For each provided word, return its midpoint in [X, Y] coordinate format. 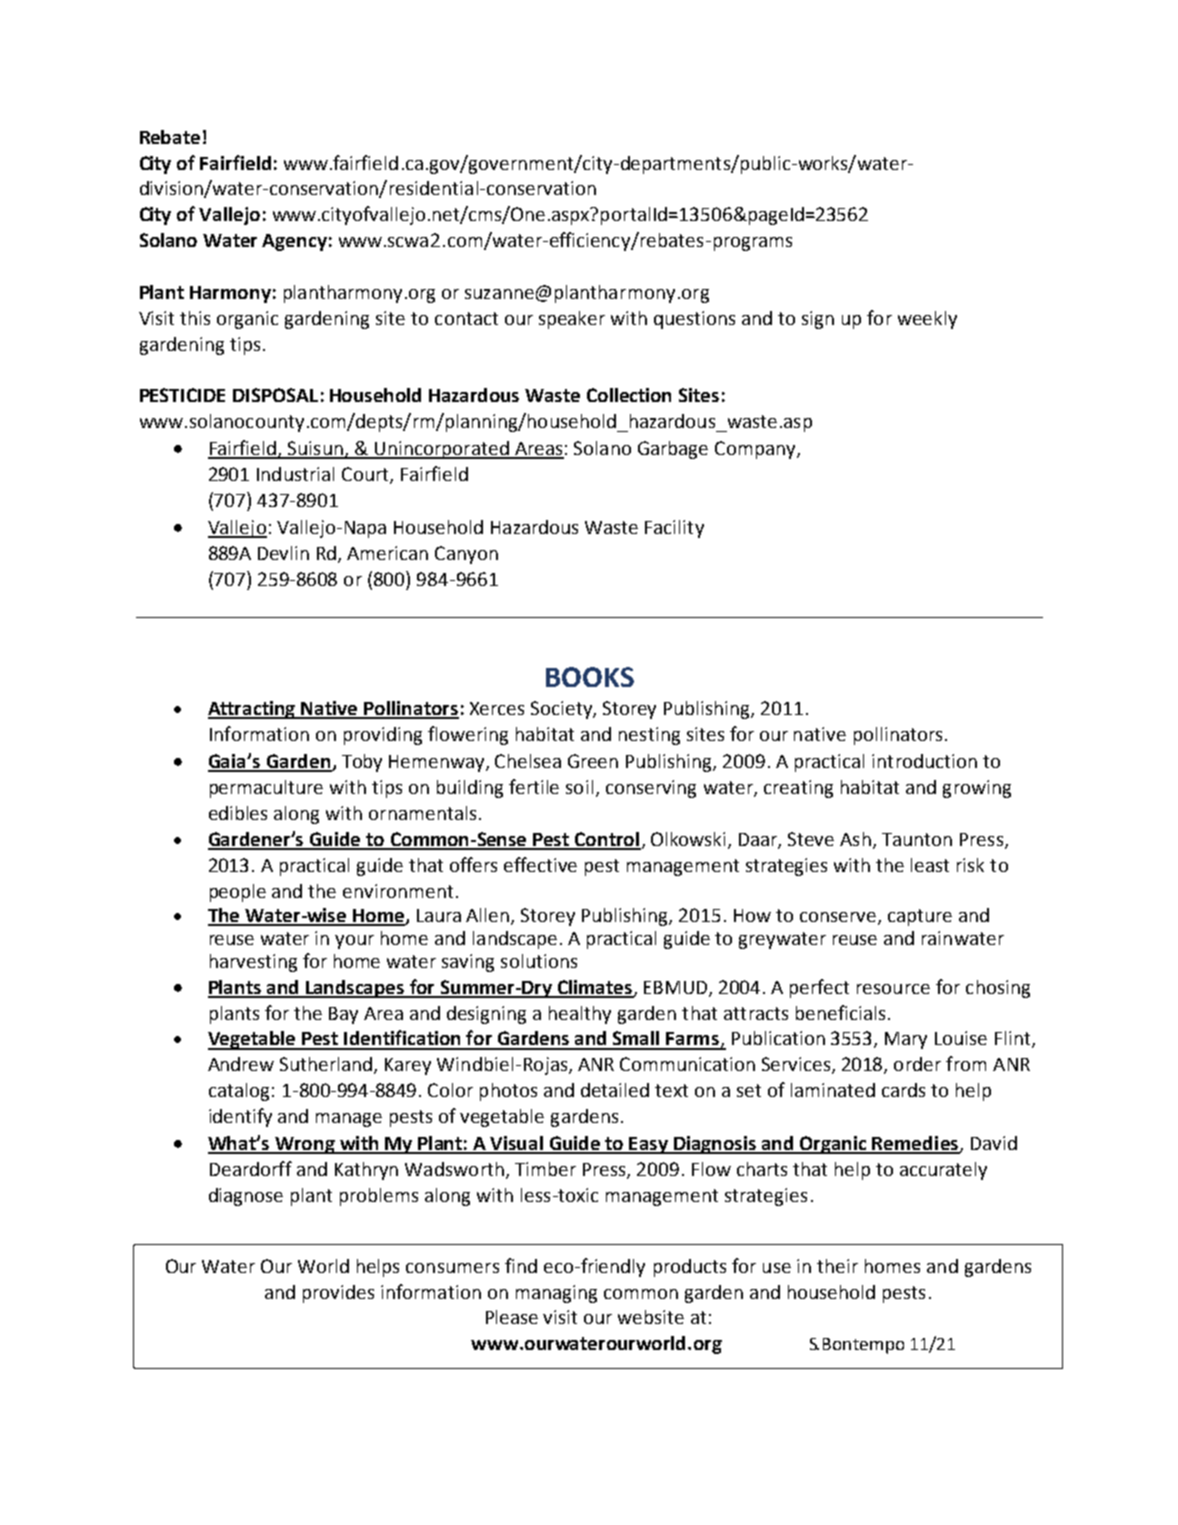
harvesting [253, 963]
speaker [572, 320]
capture [920, 917]
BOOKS [590, 677]
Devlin [283, 553]
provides [338, 1294]
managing [556, 1294]
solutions [539, 961]
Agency [294, 242]
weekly [927, 320]
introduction [924, 761]
